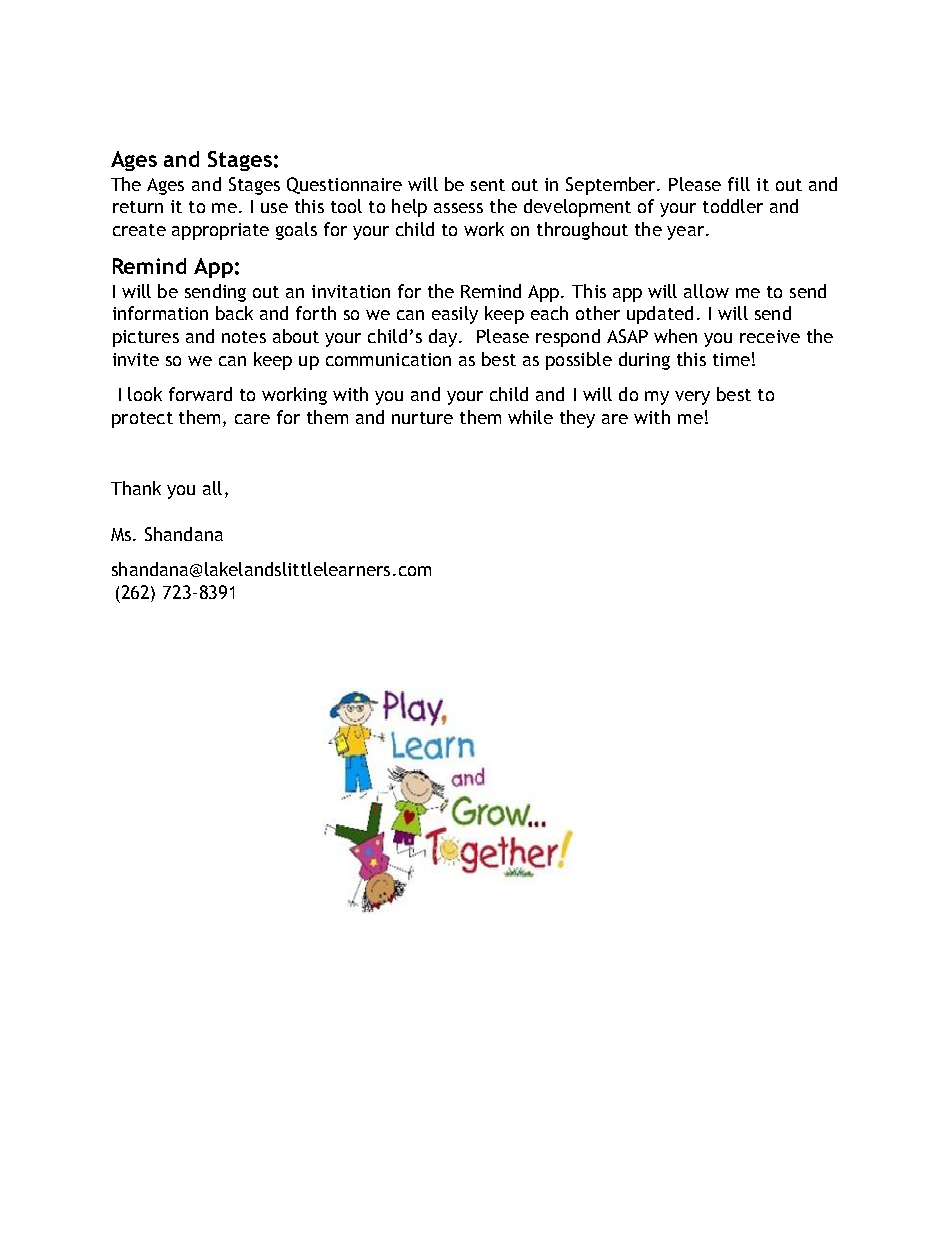 The height and width of the image is (1233, 952). What do you see at coordinates (136, 488) in the image?
I see `Thank` at bounding box center [136, 488].
